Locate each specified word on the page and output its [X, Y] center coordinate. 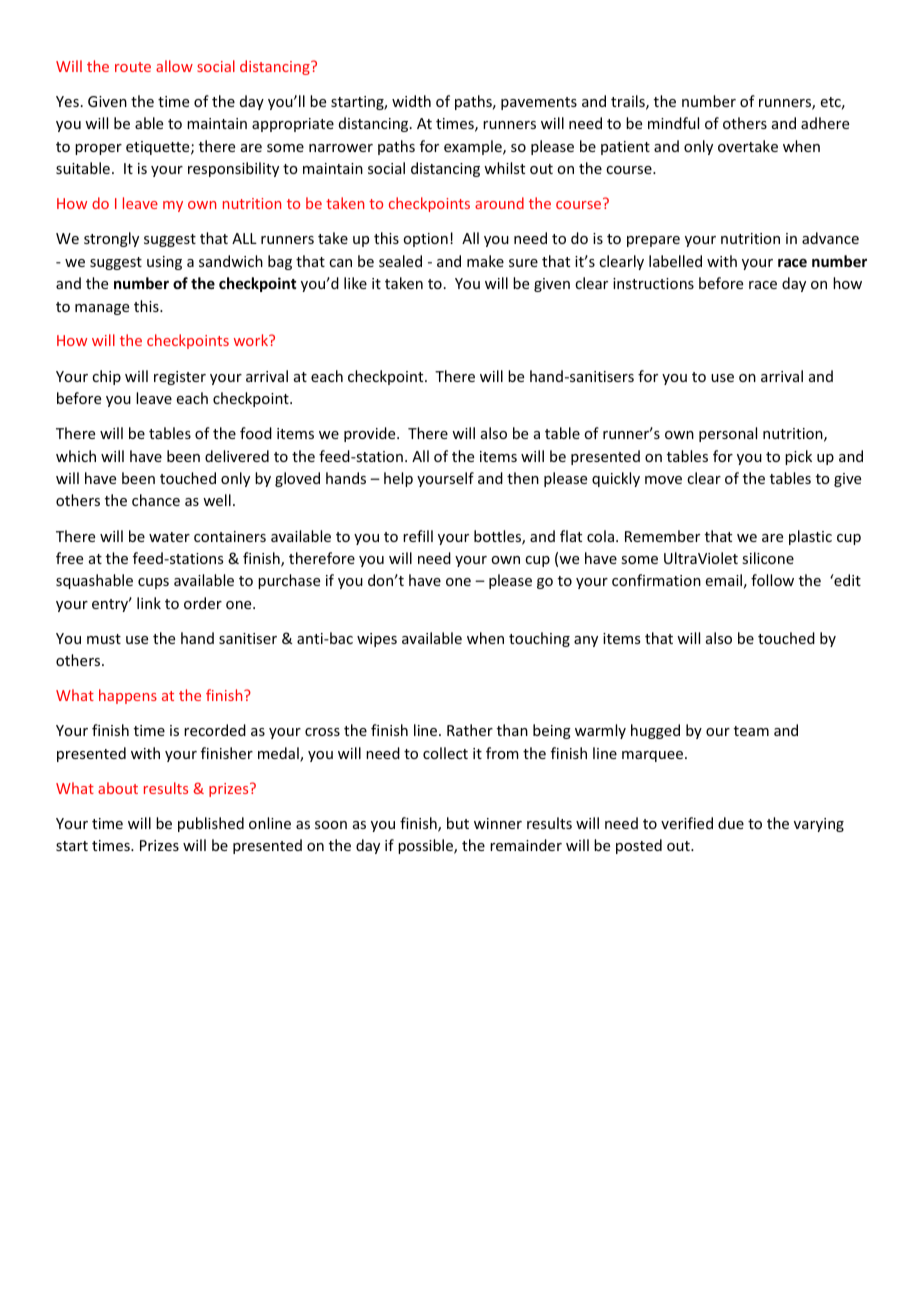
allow [174, 66]
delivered [237, 456]
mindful [673, 123]
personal [728, 434]
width [411, 101]
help [398, 479]
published [211, 824]
